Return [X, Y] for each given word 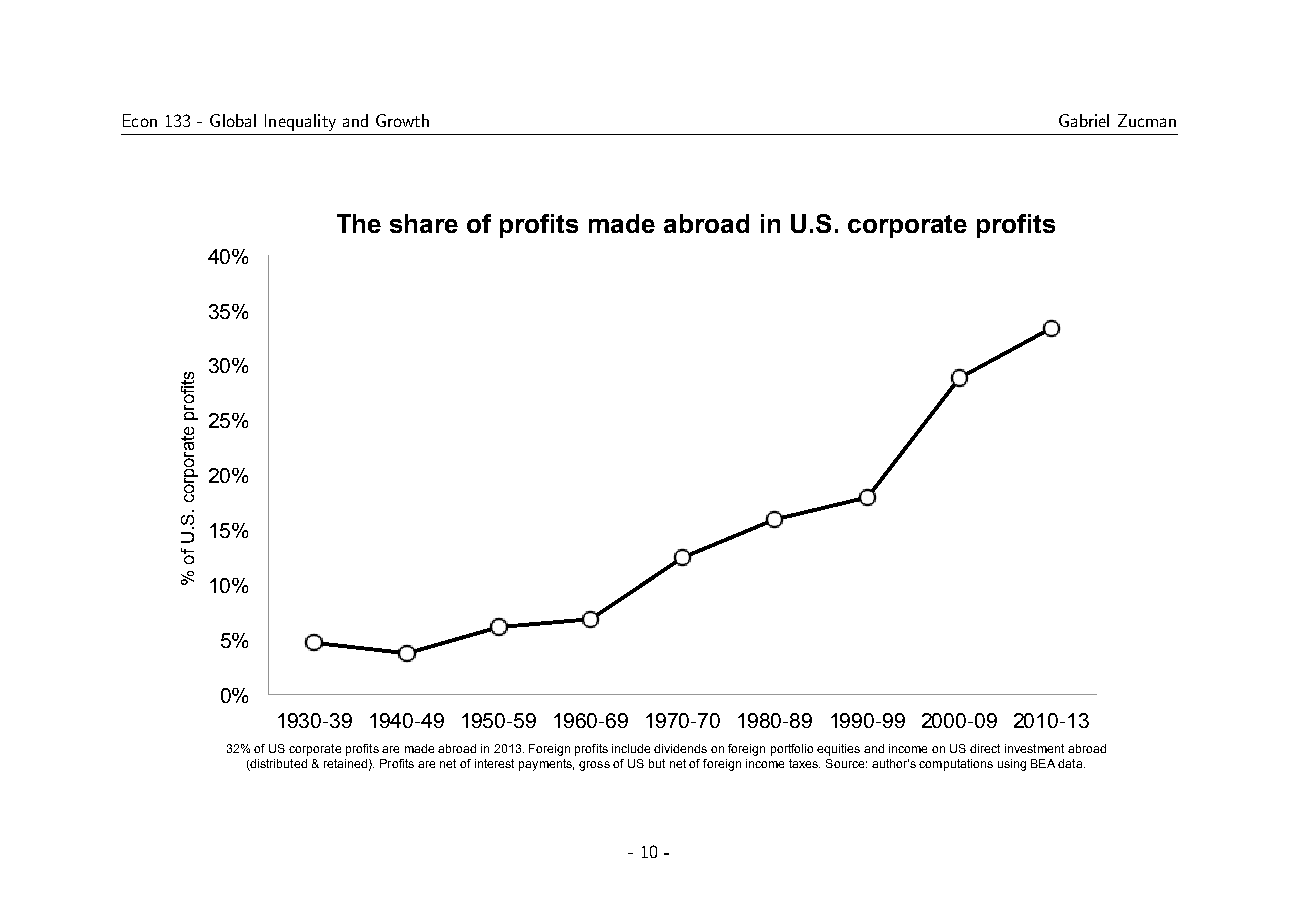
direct [985, 748]
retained [347, 764]
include [631, 748]
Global [233, 120]
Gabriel [1084, 120]
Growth [402, 120]
